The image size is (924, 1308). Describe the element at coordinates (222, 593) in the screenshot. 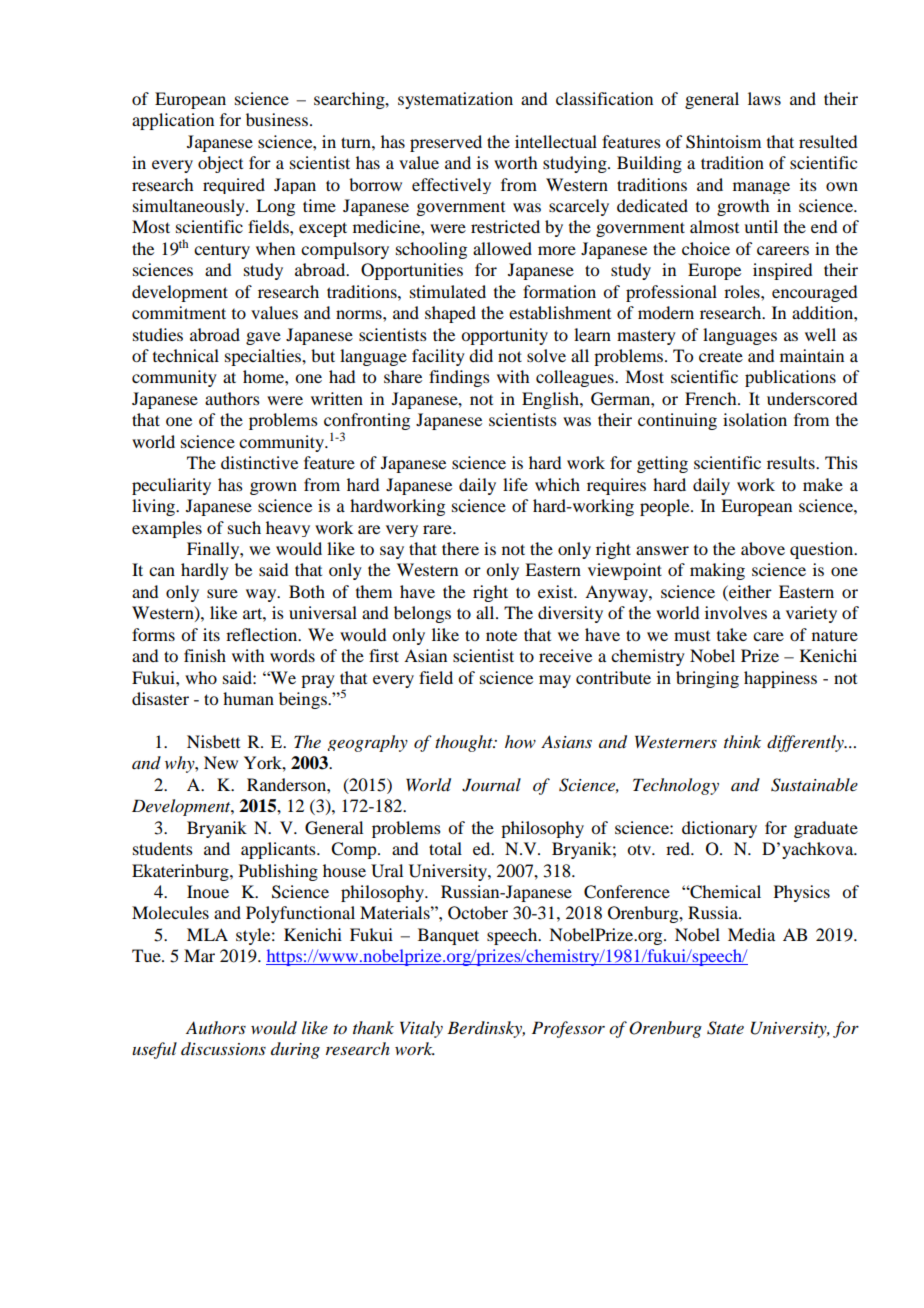

I see `sure` at that location.
